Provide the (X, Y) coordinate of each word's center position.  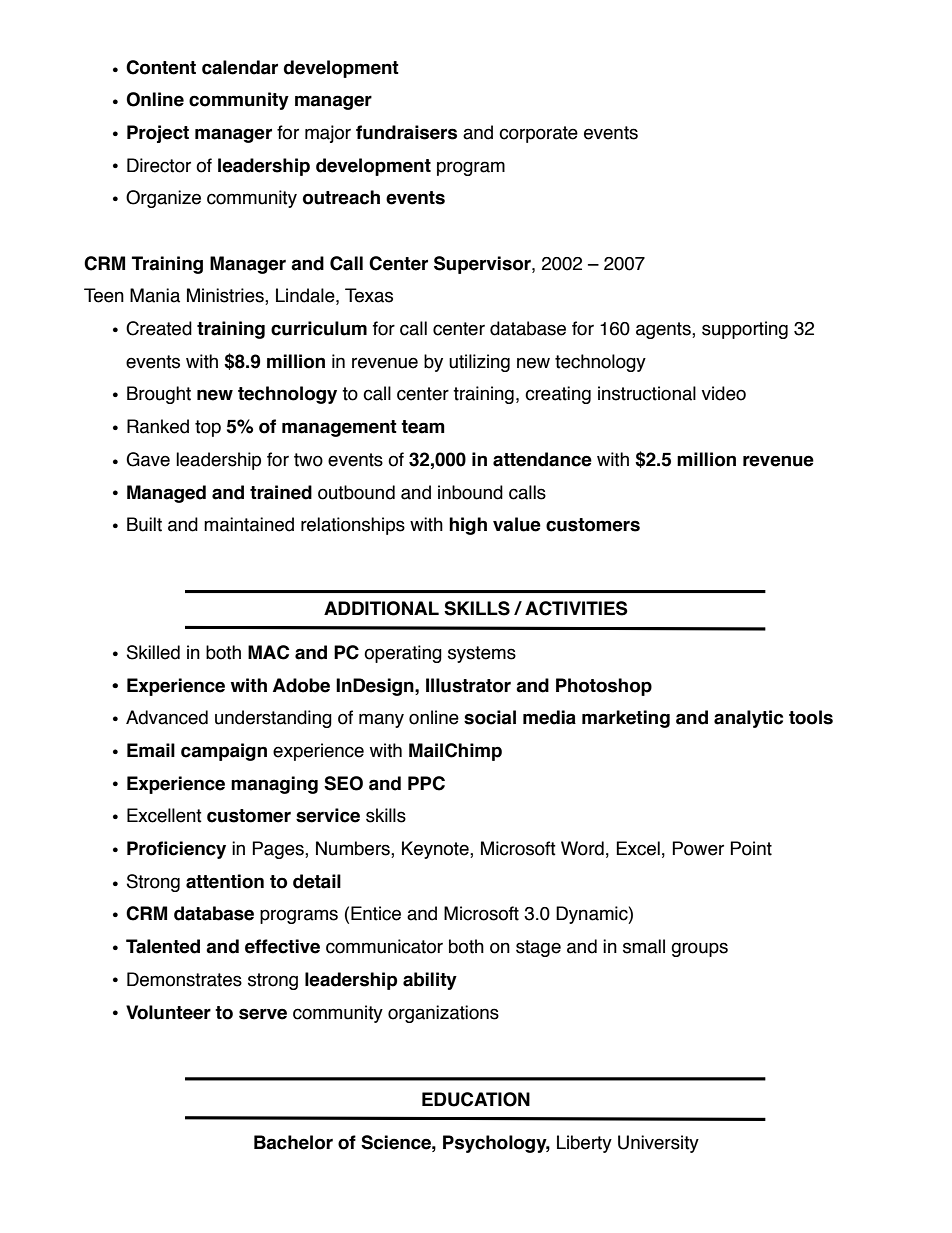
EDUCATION (476, 1099)
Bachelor (293, 1142)
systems (482, 654)
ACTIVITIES (576, 608)
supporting (745, 330)
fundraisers (406, 132)
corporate (538, 134)
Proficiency (176, 850)
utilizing (479, 363)
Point (751, 848)
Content (161, 67)
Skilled (153, 652)
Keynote (436, 850)
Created (159, 328)
